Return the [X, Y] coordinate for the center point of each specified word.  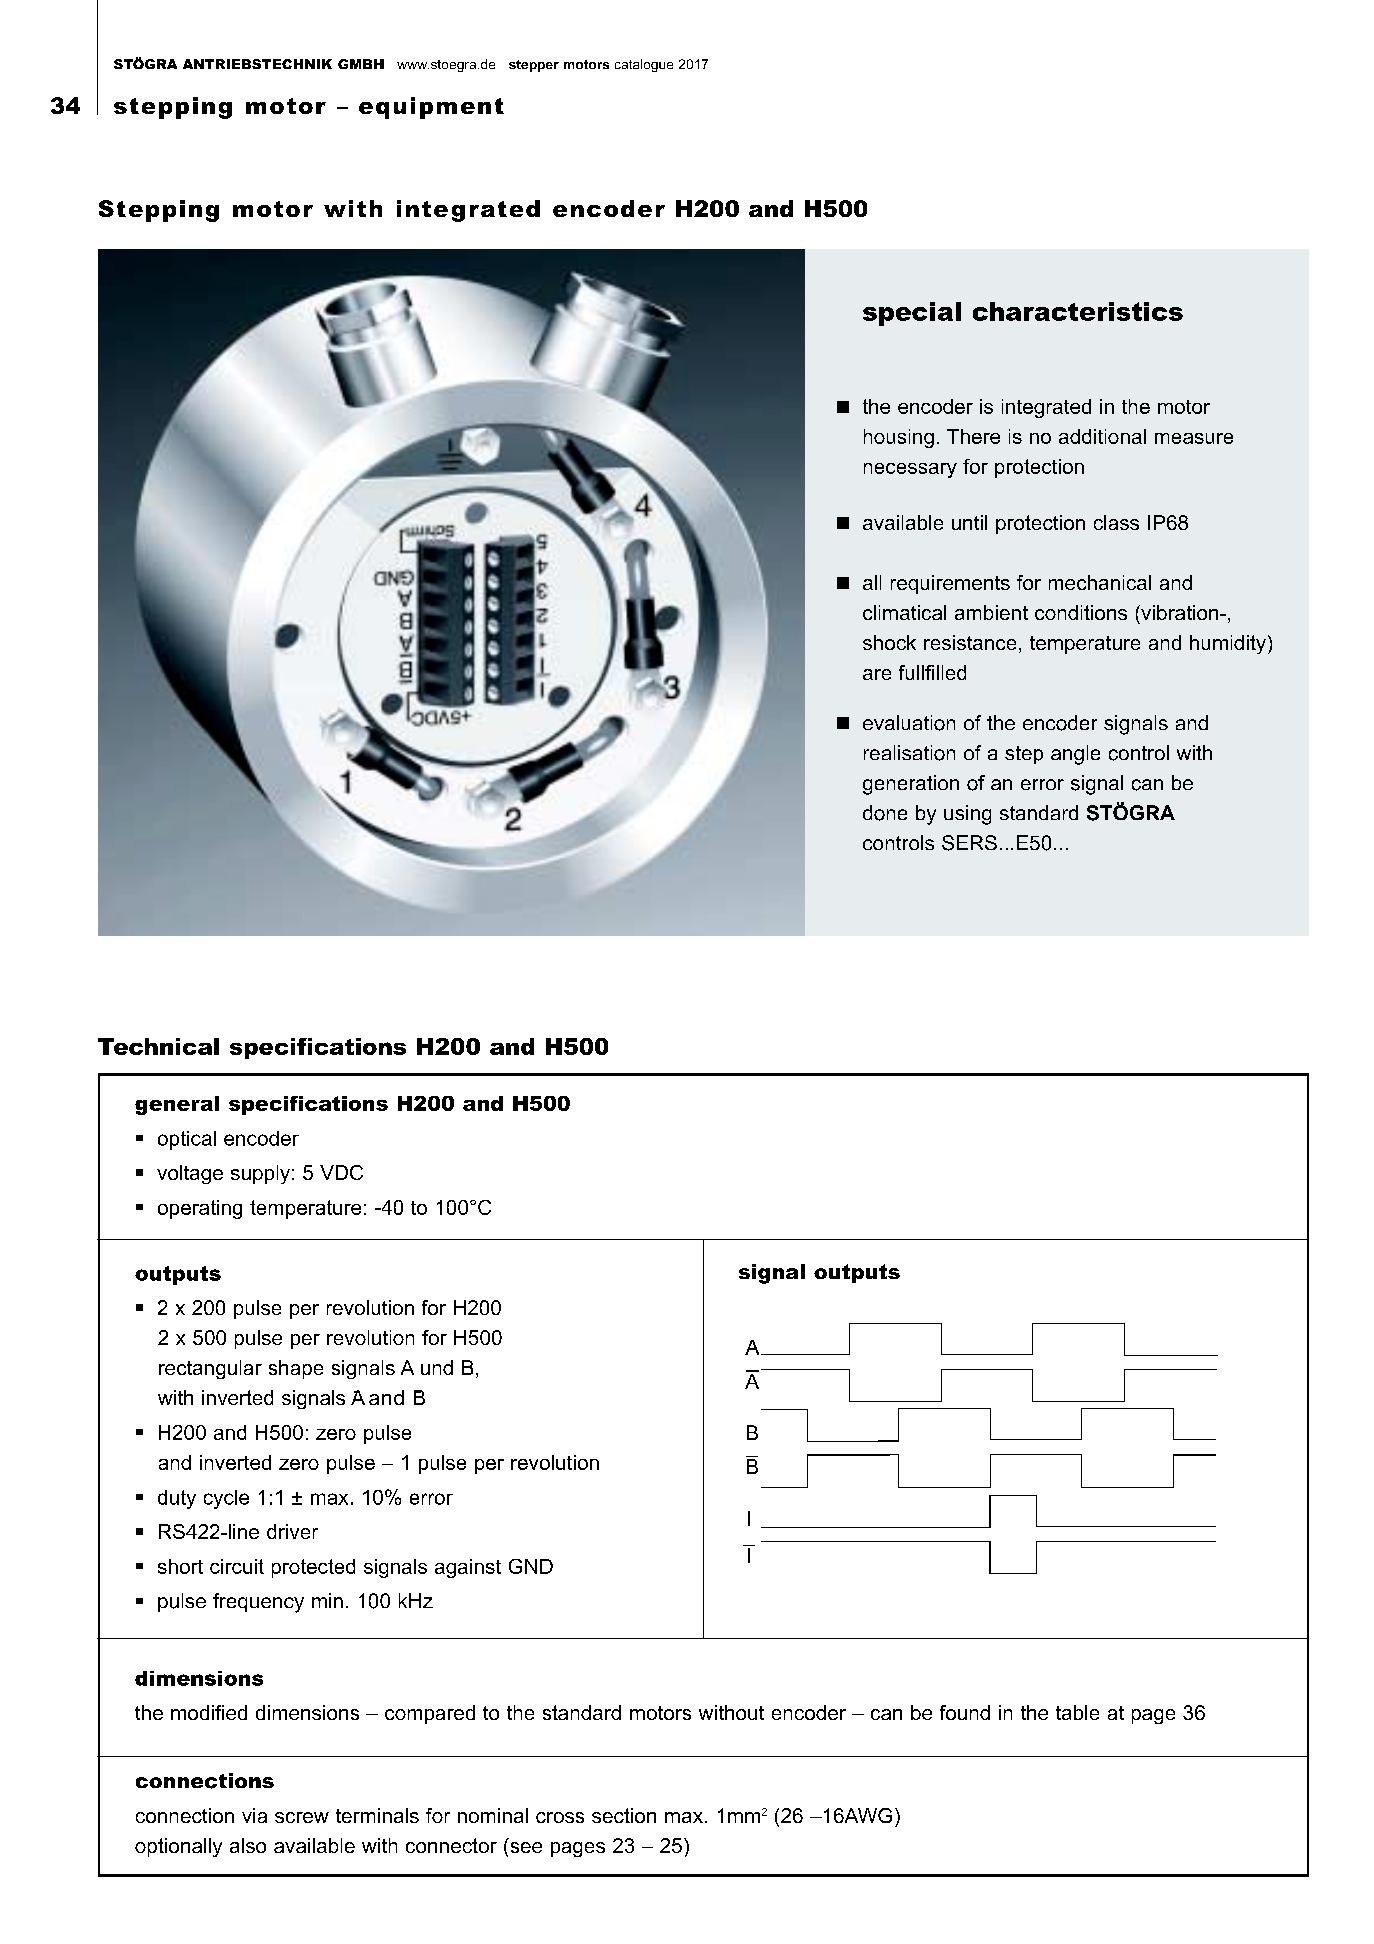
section [624, 1815]
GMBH [361, 64]
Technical [158, 1046]
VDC [341, 1172]
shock [889, 642]
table [1077, 1712]
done [885, 813]
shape [296, 1369]
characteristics [1078, 311]
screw [302, 1817]
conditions [1081, 612]
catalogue [644, 65]
